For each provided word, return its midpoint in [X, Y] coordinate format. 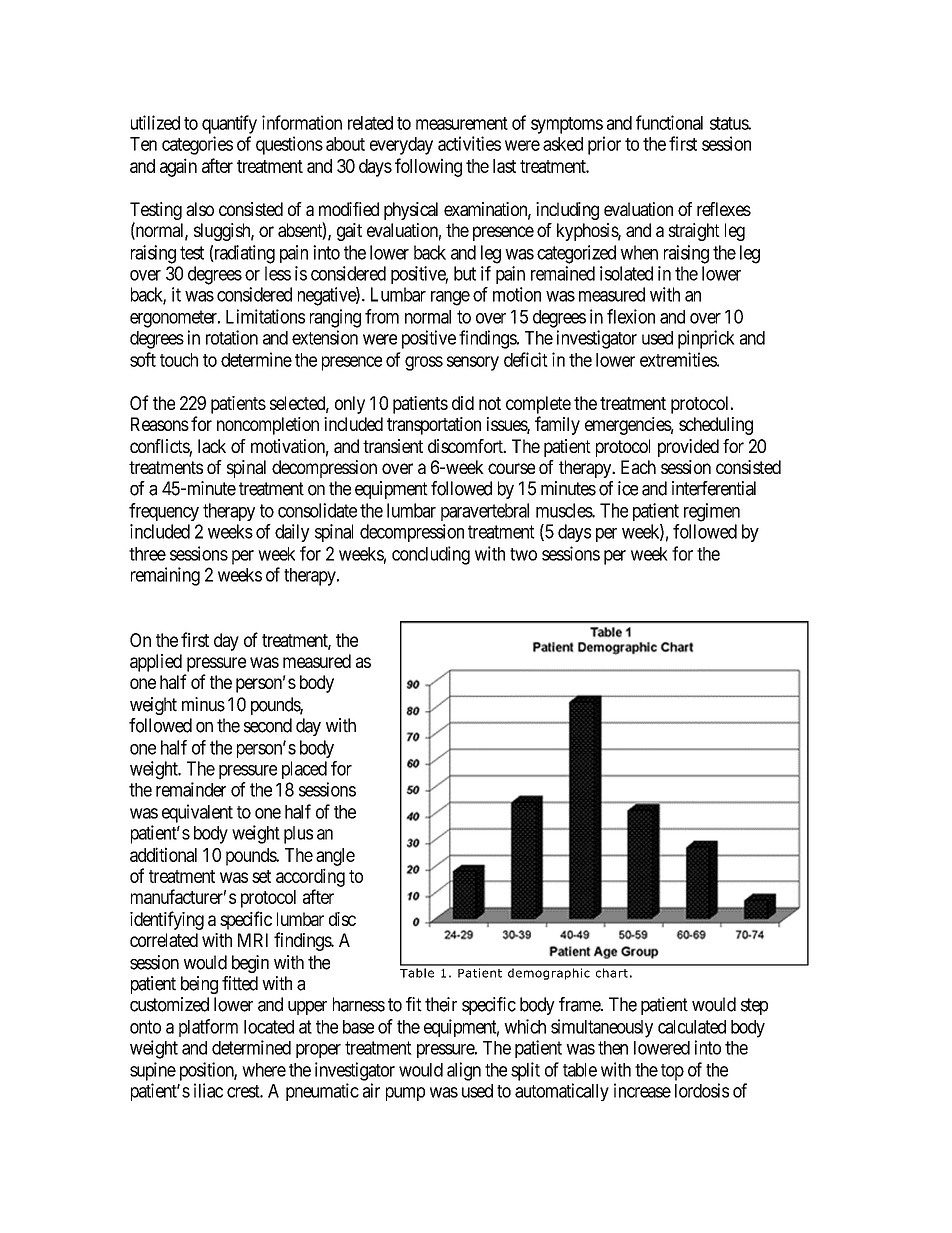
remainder [191, 789]
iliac [208, 1090]
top [672, 1072]
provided [688, 448]
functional [669, 122]
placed [304, 770]
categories [197, 145]
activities [469, 143]
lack [212, 446]
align [464, 1071]
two [523, 554]
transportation [434, 426]
